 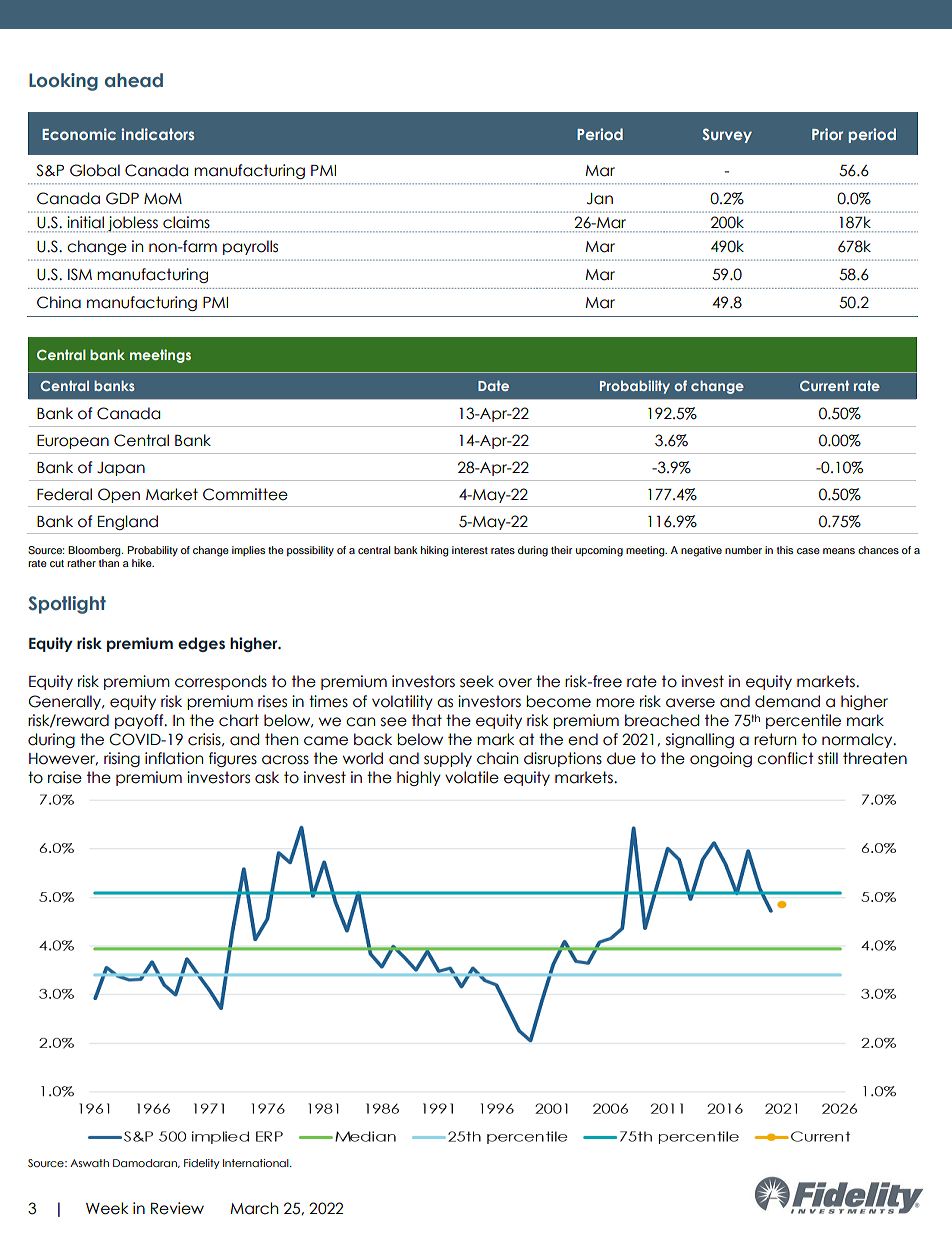 I want to click on indicators, so click(x=158, y=134).
